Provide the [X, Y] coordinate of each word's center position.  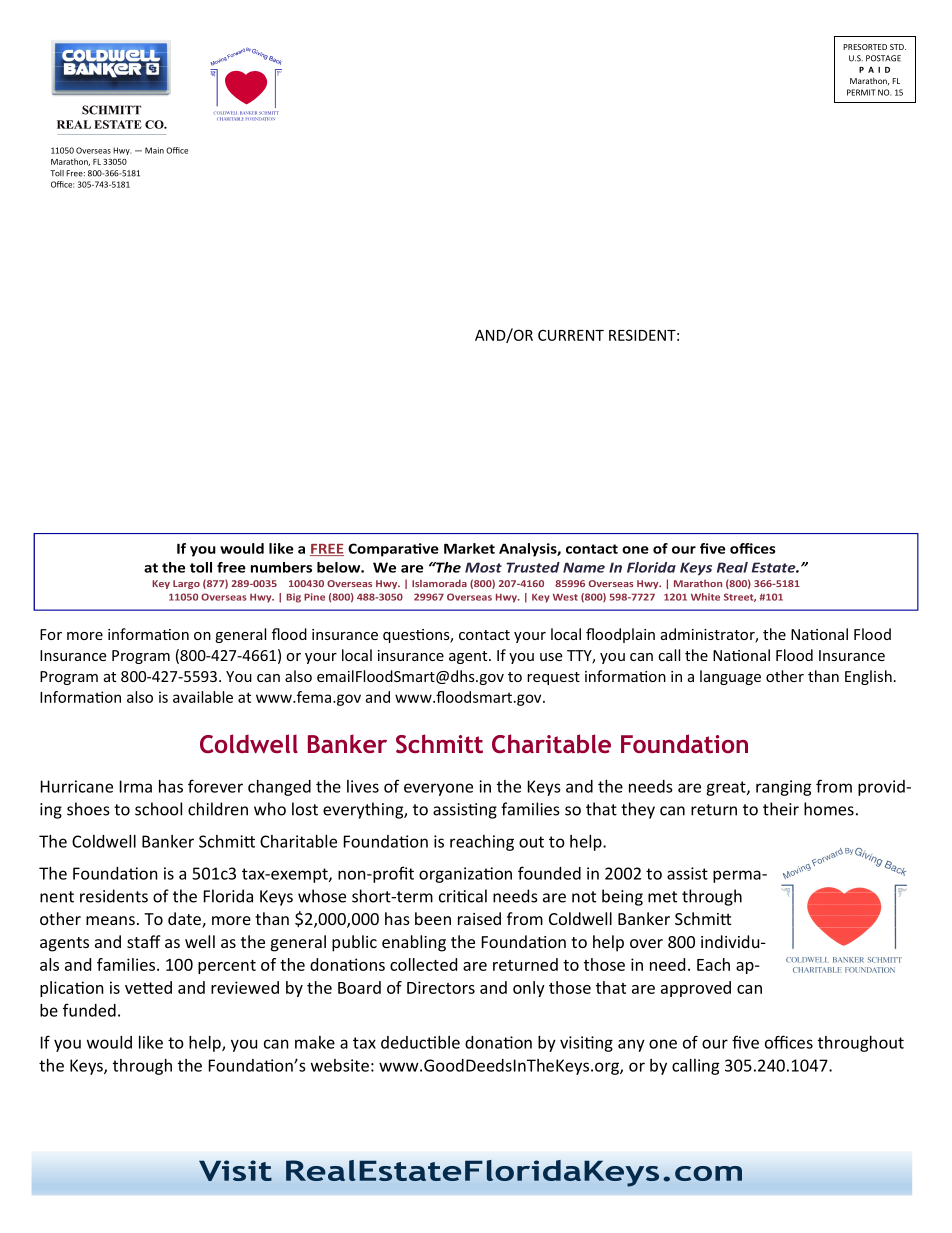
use [551, 657]
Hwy [122, 151]
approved [696, 989]
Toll [57, 173]
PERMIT [861, 92]
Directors [441, 987]
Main [154, 150]
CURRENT [571, 335]
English [868, 677]
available [203, 697]
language [730, 677]
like [151, 1042]
